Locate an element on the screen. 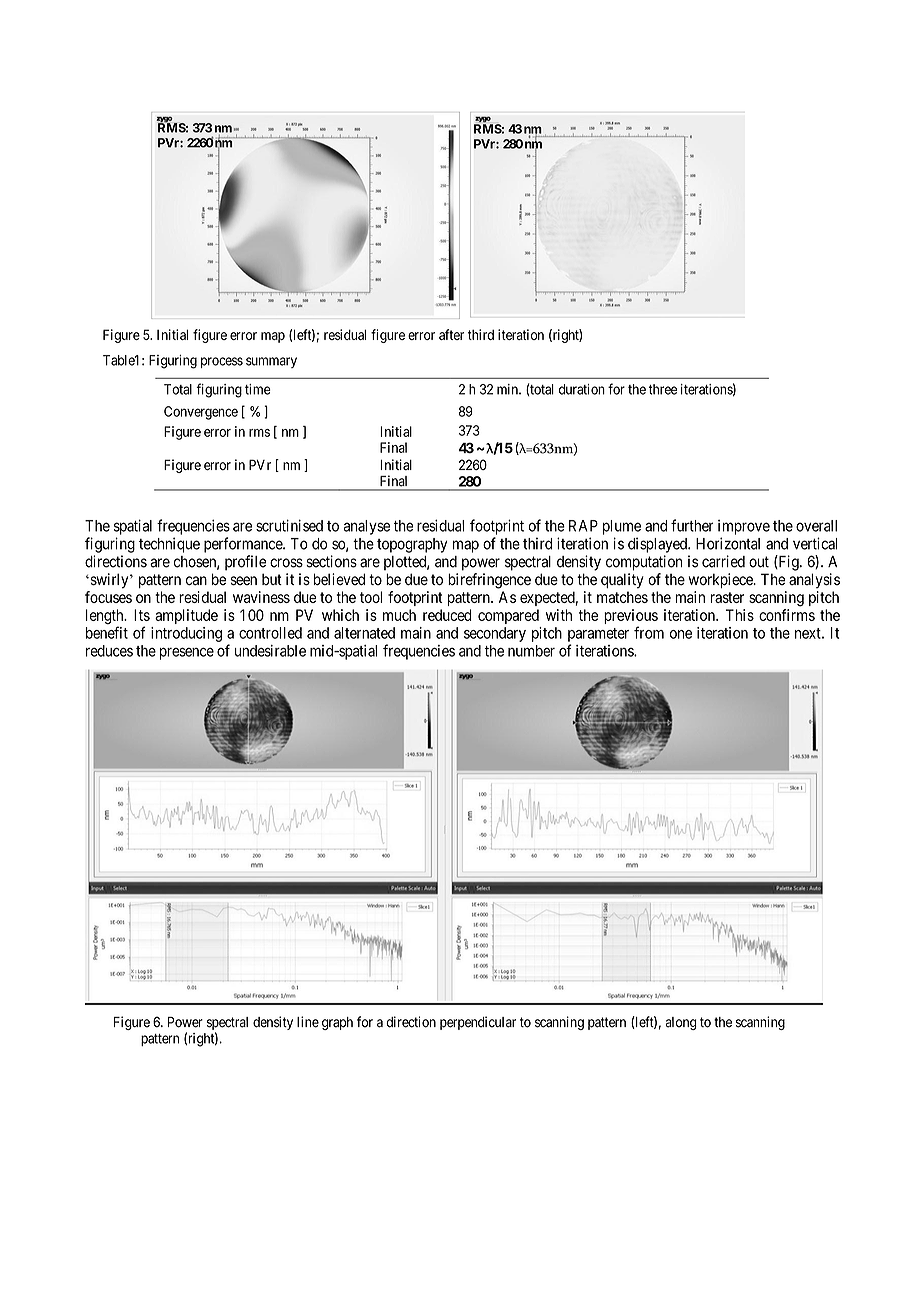  number is located at coordinates (531, 651).
